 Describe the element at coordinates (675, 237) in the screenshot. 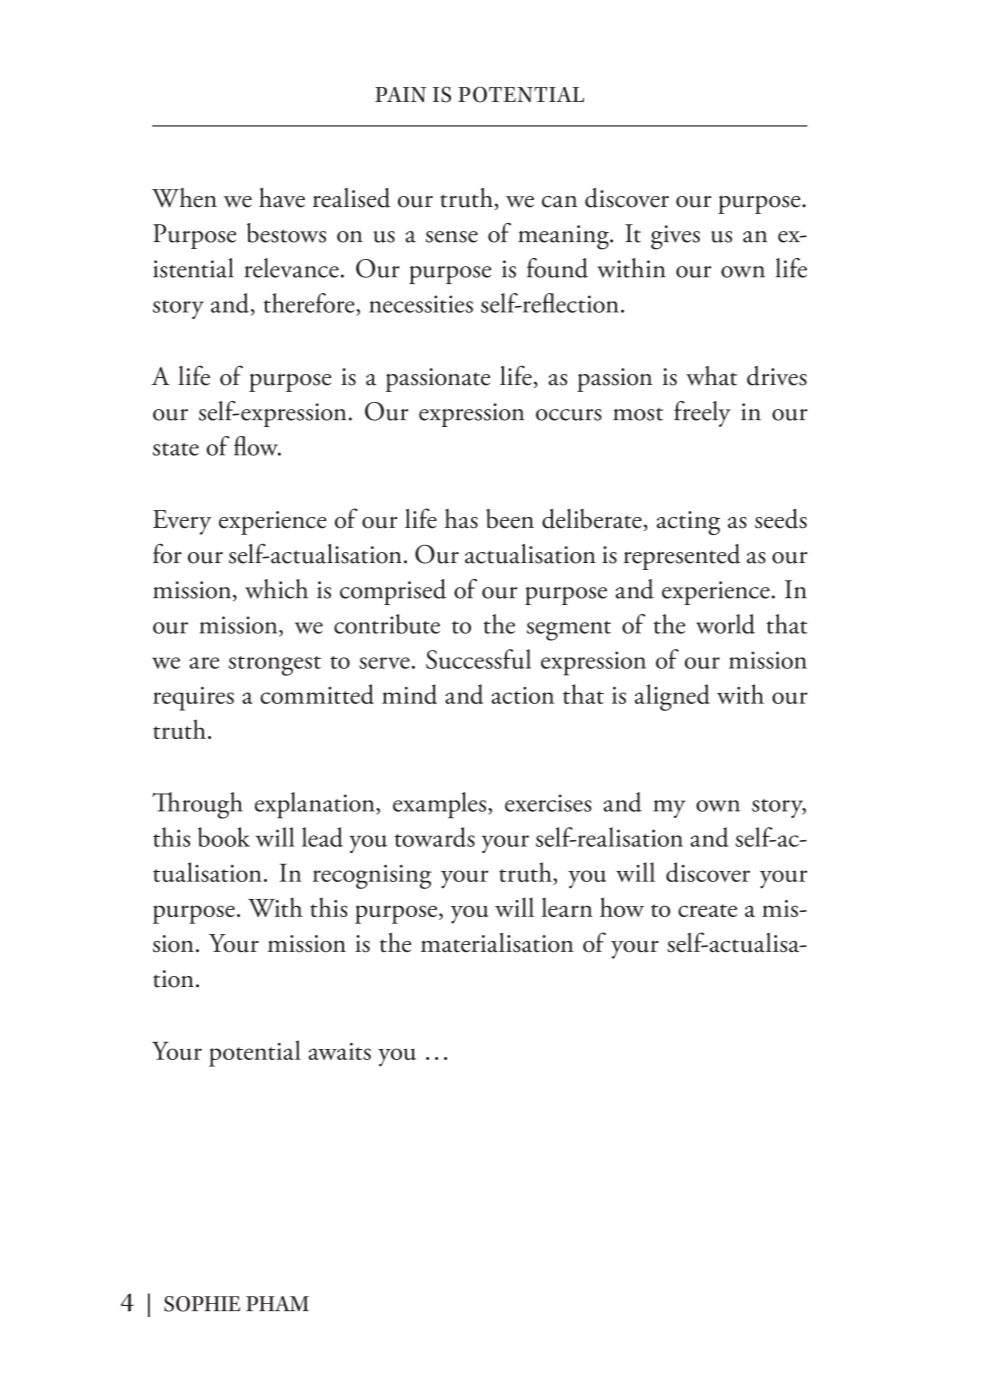

I see `gives` at that location.
